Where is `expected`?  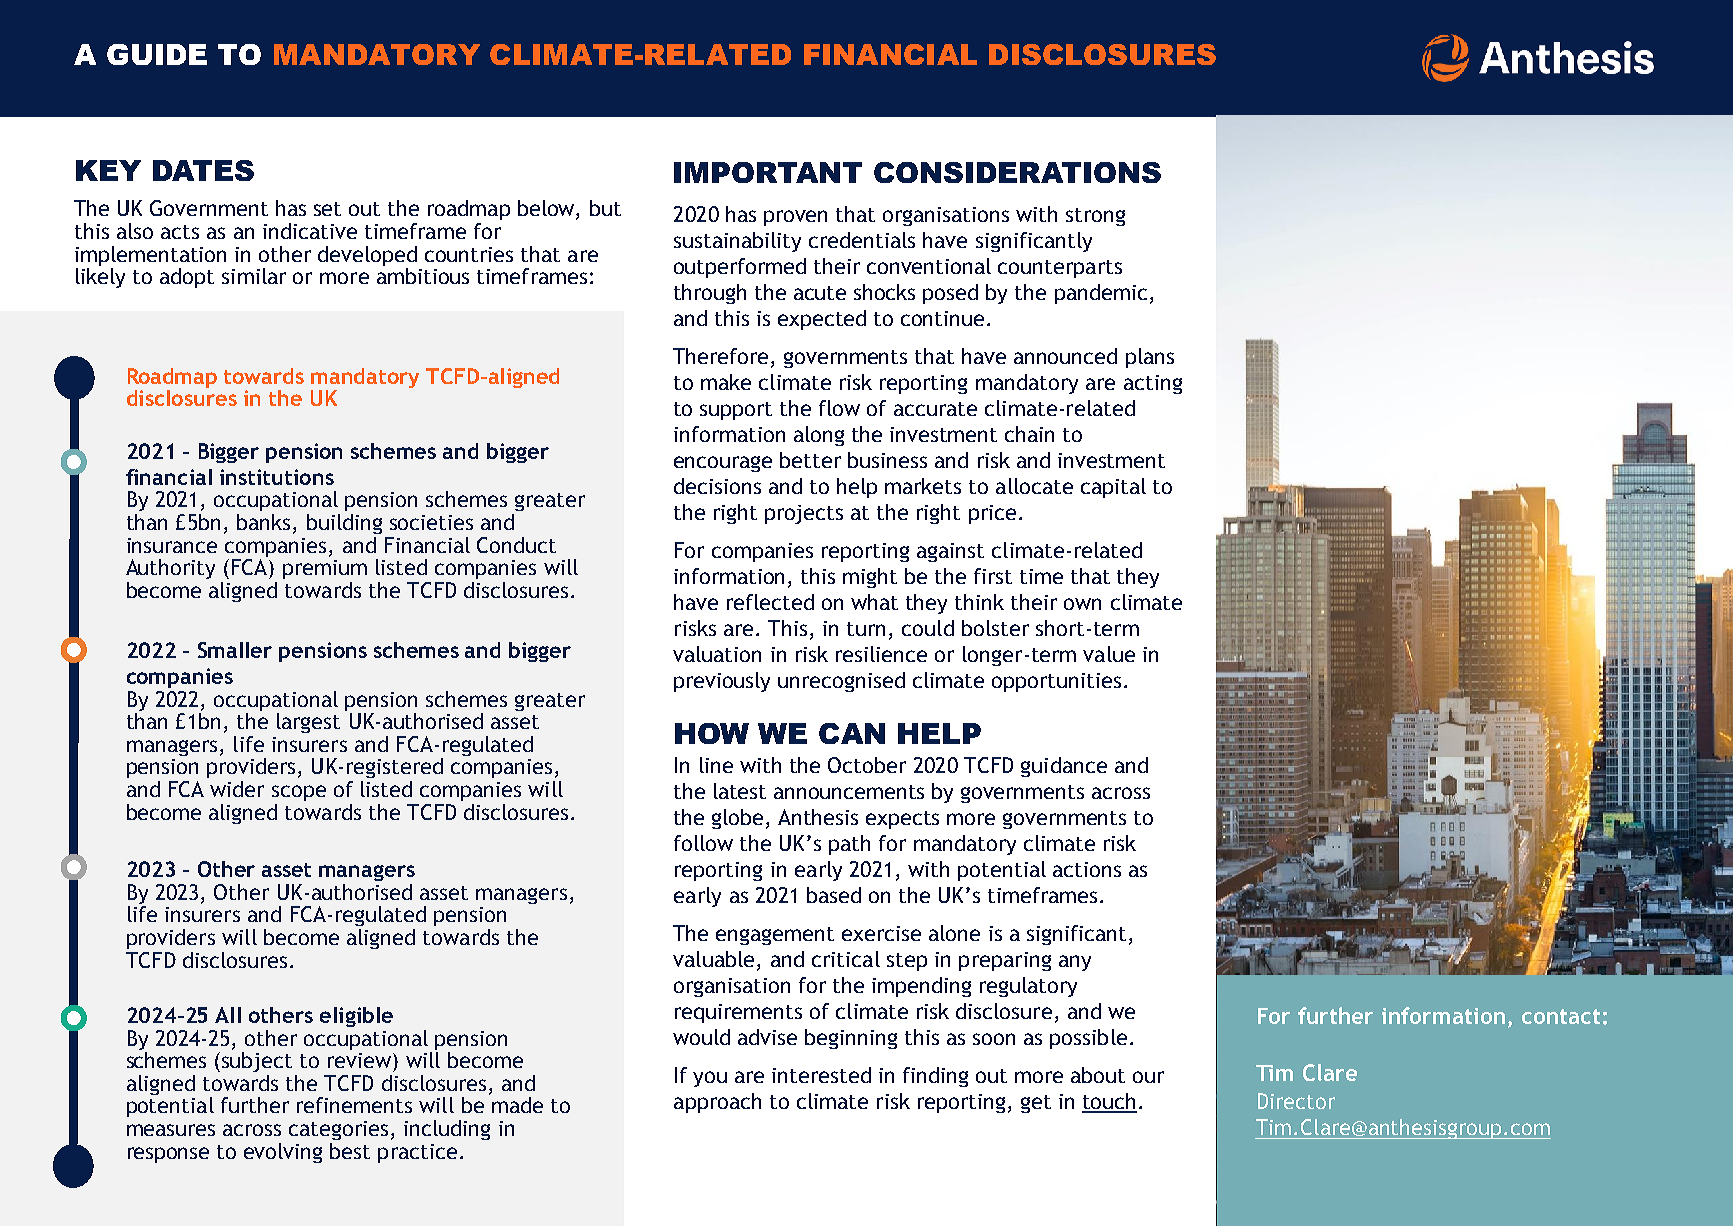 expected is located at coordinates (822, 320).
